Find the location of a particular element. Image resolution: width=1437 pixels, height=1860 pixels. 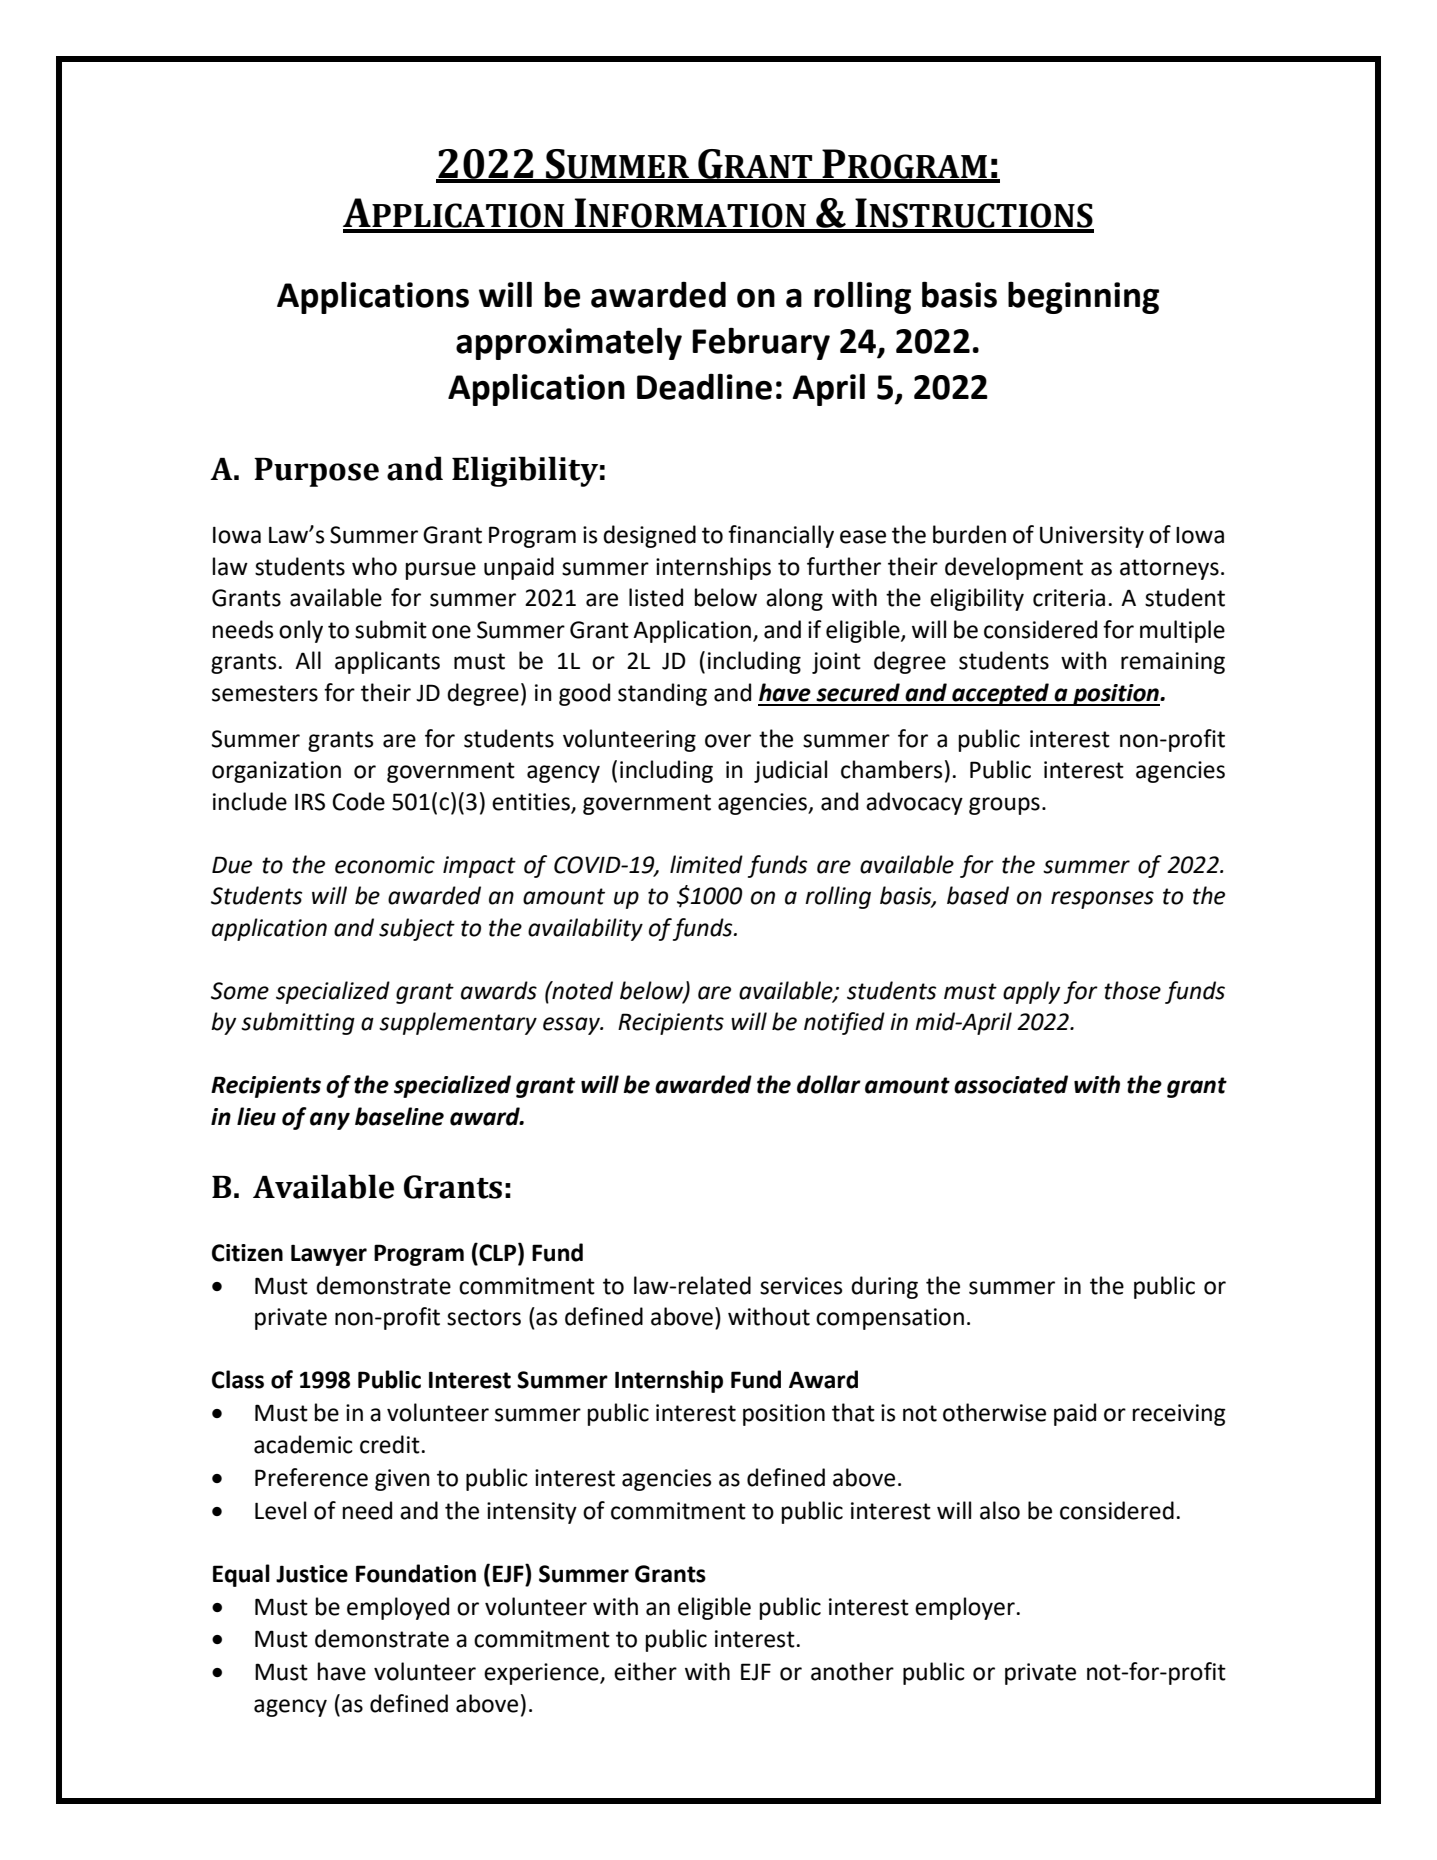

services is located at coordinates (801, 1286).
